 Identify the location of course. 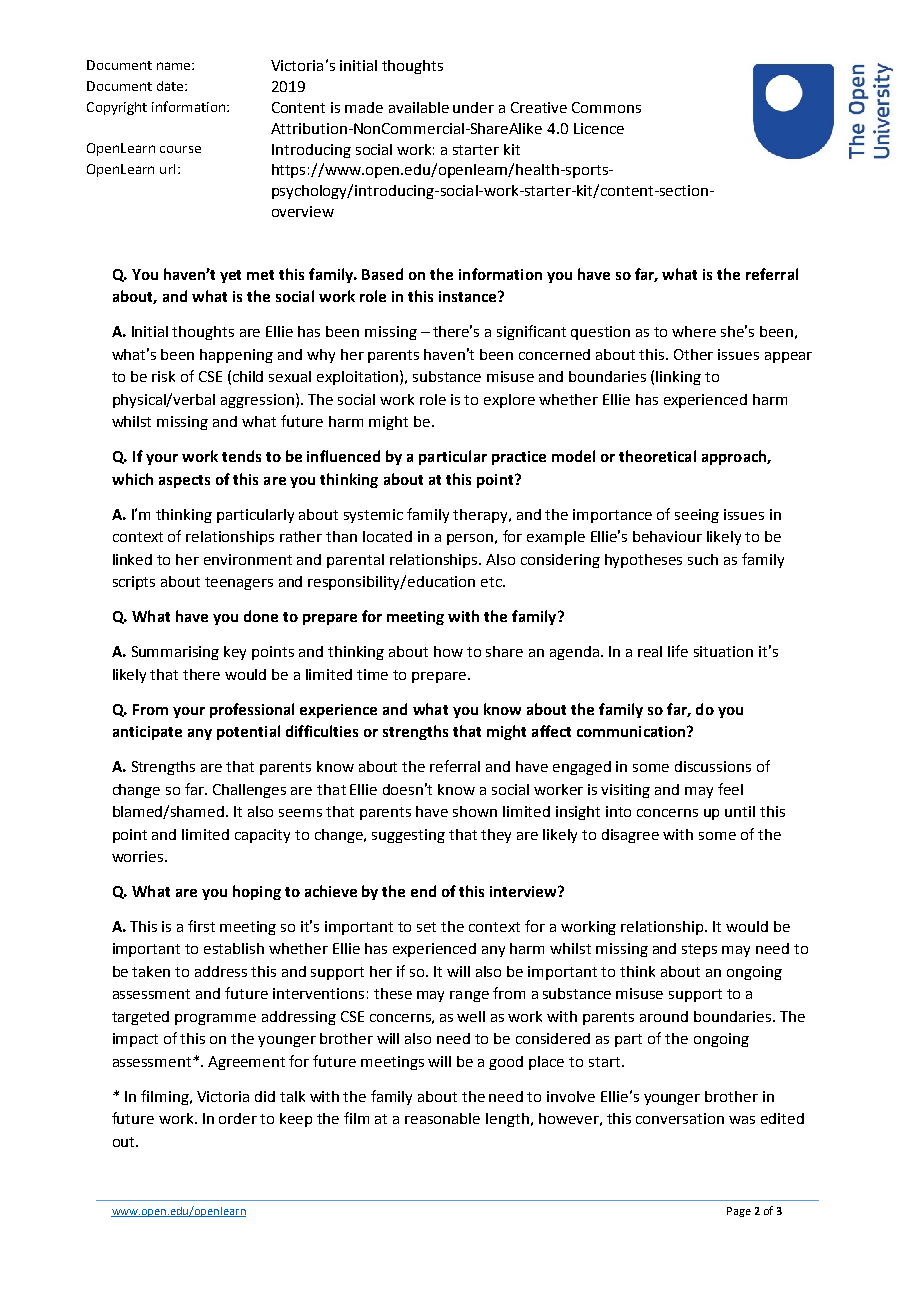
(180, 149).
